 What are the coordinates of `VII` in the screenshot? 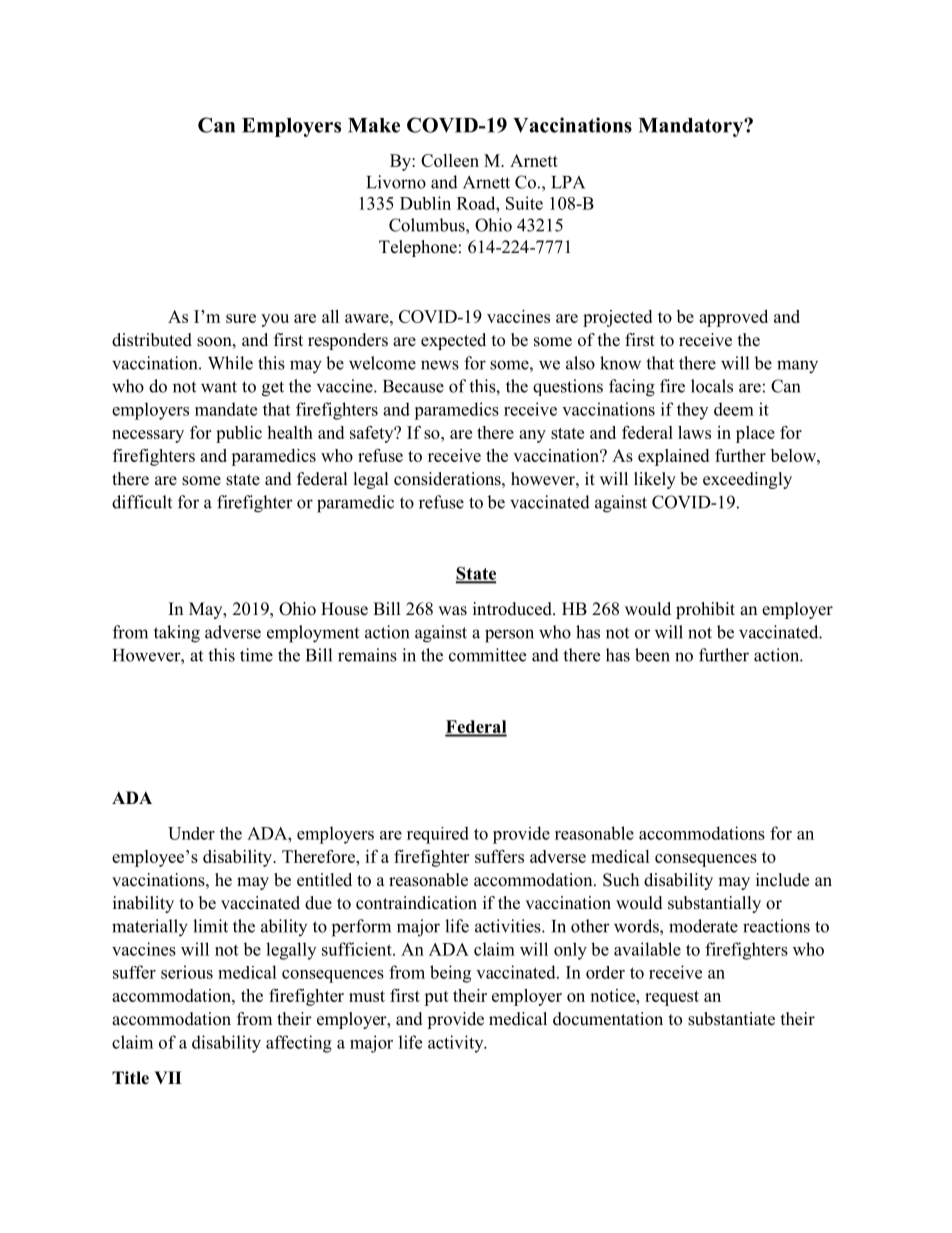 It's located at (168, 1077).
